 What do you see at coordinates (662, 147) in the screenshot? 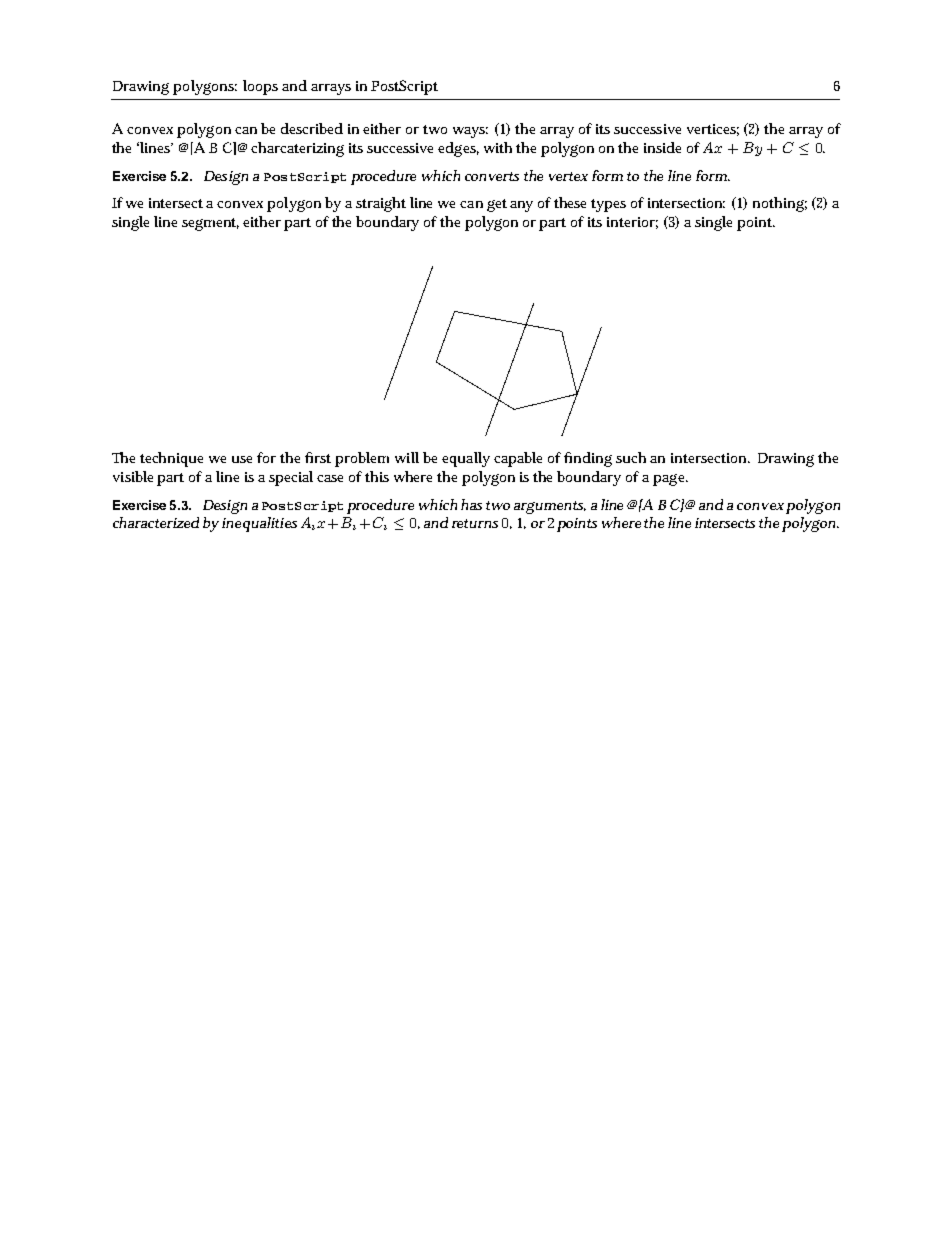
I see `inside` at bounding box center [662, 147].
